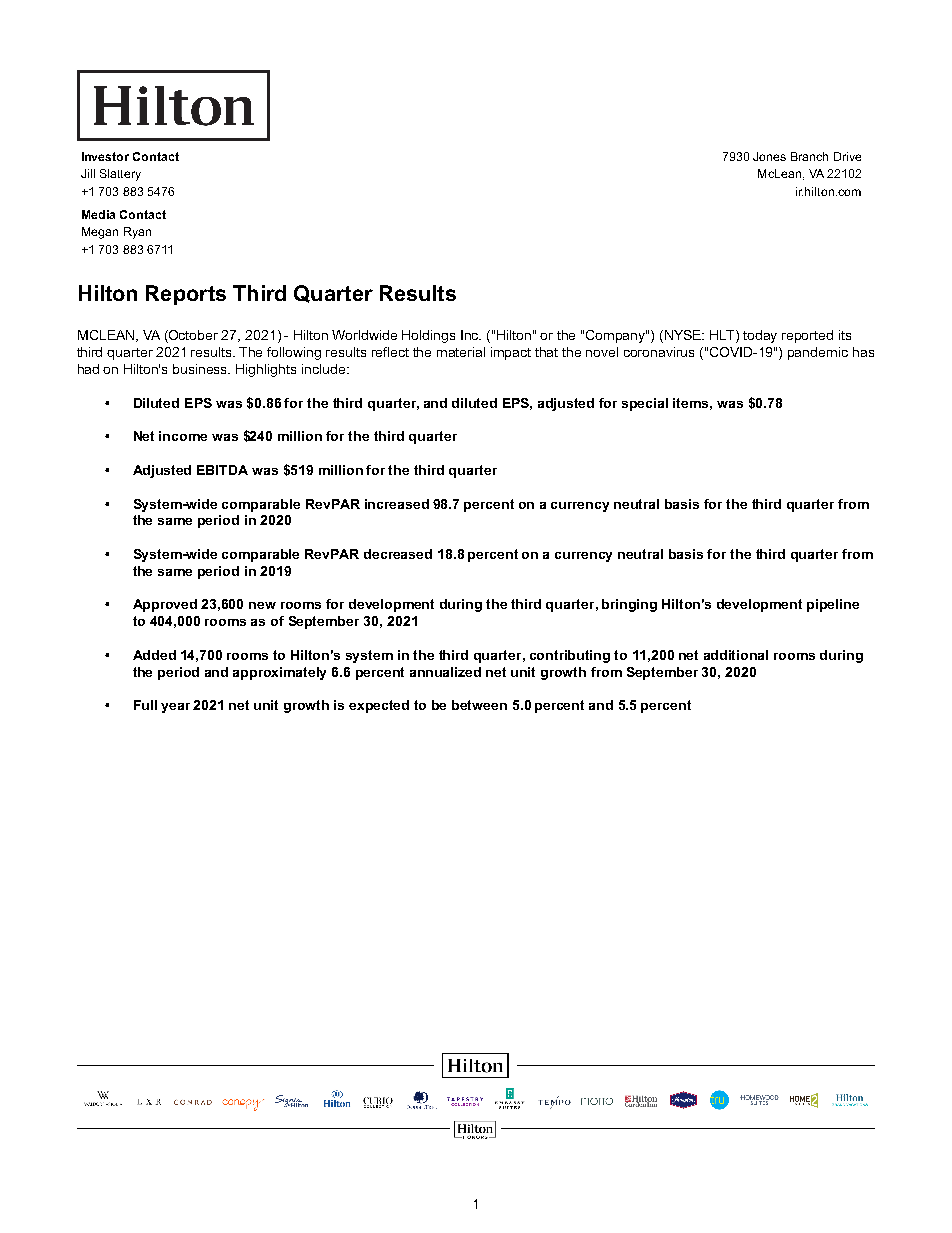 The image size is (952, 1233). I want to click on today, so click(760, 336).
